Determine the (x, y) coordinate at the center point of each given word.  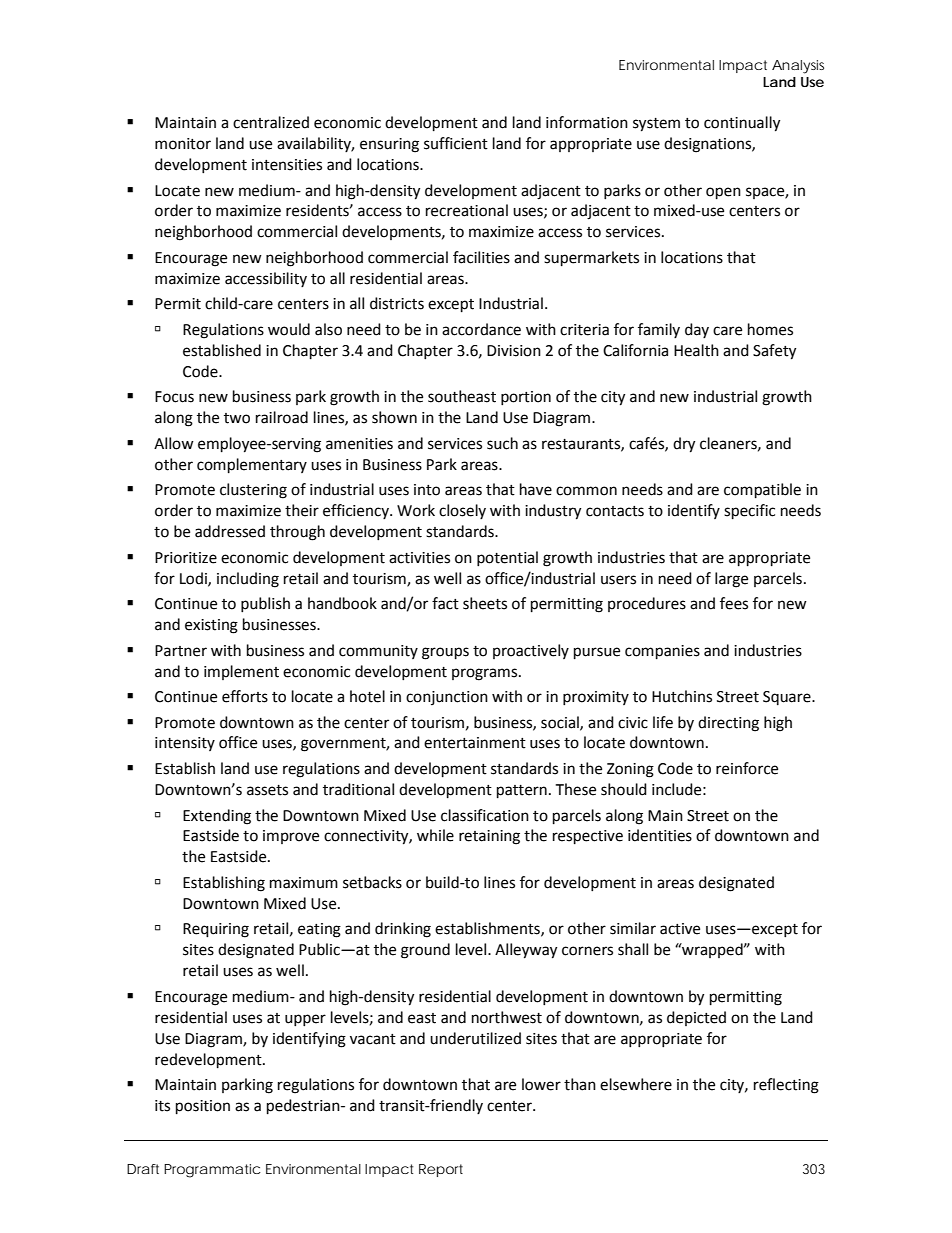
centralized (271, 122)
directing (728, 724)
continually (742, 124)
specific (749, 512)
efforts (245, 696)
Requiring (216, 930)
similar (633, 928)
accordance (481, 329)
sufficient (456, 143)
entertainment (475, 743)
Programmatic (212, 1171)
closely (462, 511)
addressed (230, 531)
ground (425, 951)
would (289, 329)
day (697, 330)
